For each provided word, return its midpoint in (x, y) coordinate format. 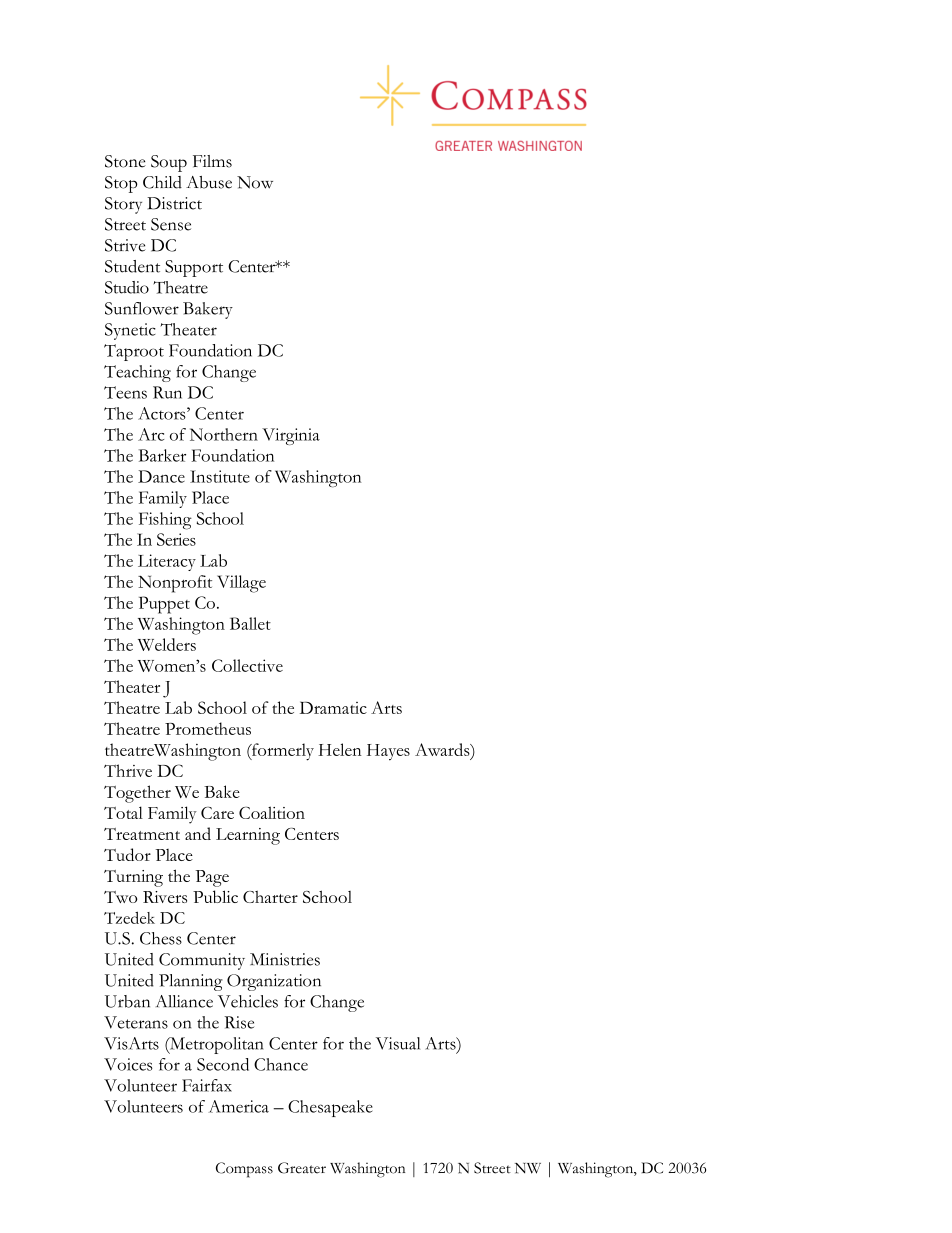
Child (162, 182)
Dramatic (333, 707)
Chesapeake (330, 1108)
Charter (270, 897)
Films (212, 161)
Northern (224, 434)
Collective (247, 665)
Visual (398, 1043)
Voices (128, 1064)
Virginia (291, 436)
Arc (151, 434)
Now (255, 182)
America (238, 1106)
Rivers (165, 897)
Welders (167, 644)
